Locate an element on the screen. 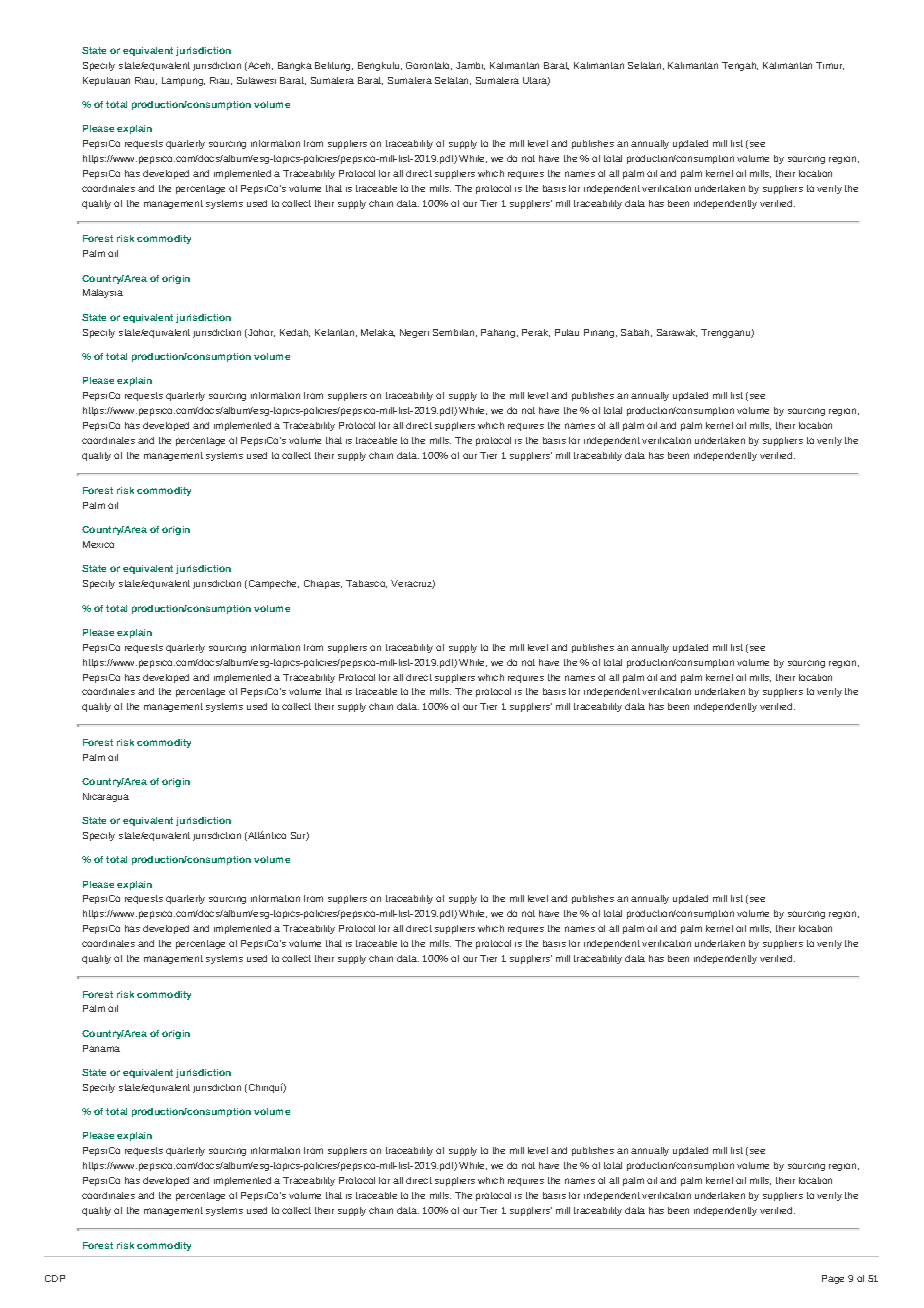 Image resolution: width=924 pixels, height=1308 pixels. CDP is located at coordinates (55, 1278).
